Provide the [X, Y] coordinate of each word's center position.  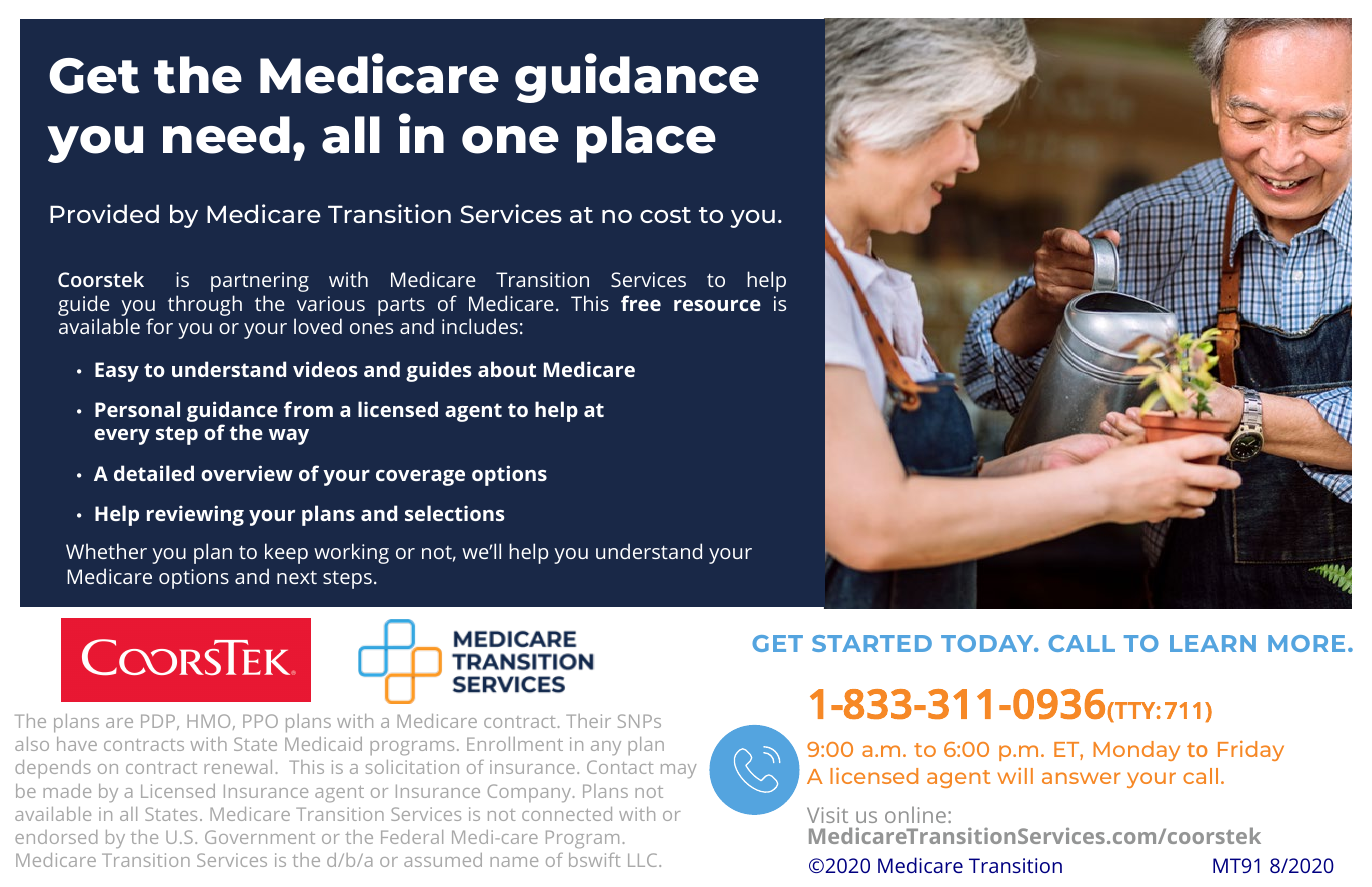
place [646, 139]
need [226, 135]
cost [665, 215]
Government [260, 837]
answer [1081, 778]
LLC [644, 860]
